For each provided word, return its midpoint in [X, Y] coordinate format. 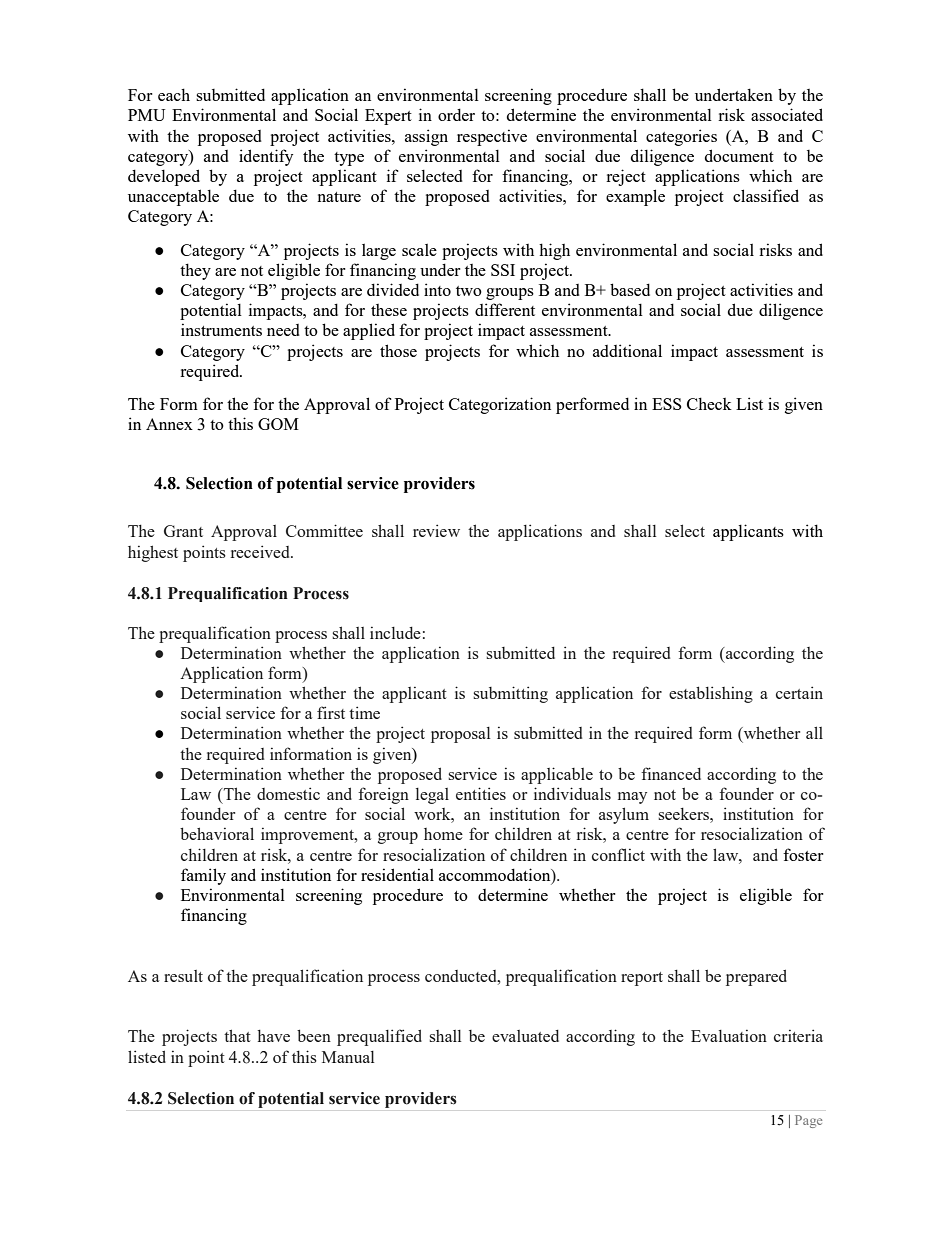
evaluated [525, 1036]
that [237, 1035]
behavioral [217, 833]
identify [266, 157]
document [739, 155]
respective [492, 137]
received [261, 551]
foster [803, 854]
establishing [711, 694]
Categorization [500, 405]
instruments [221, 329]
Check [709, 403]
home [443, 834]
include [395, 633]
